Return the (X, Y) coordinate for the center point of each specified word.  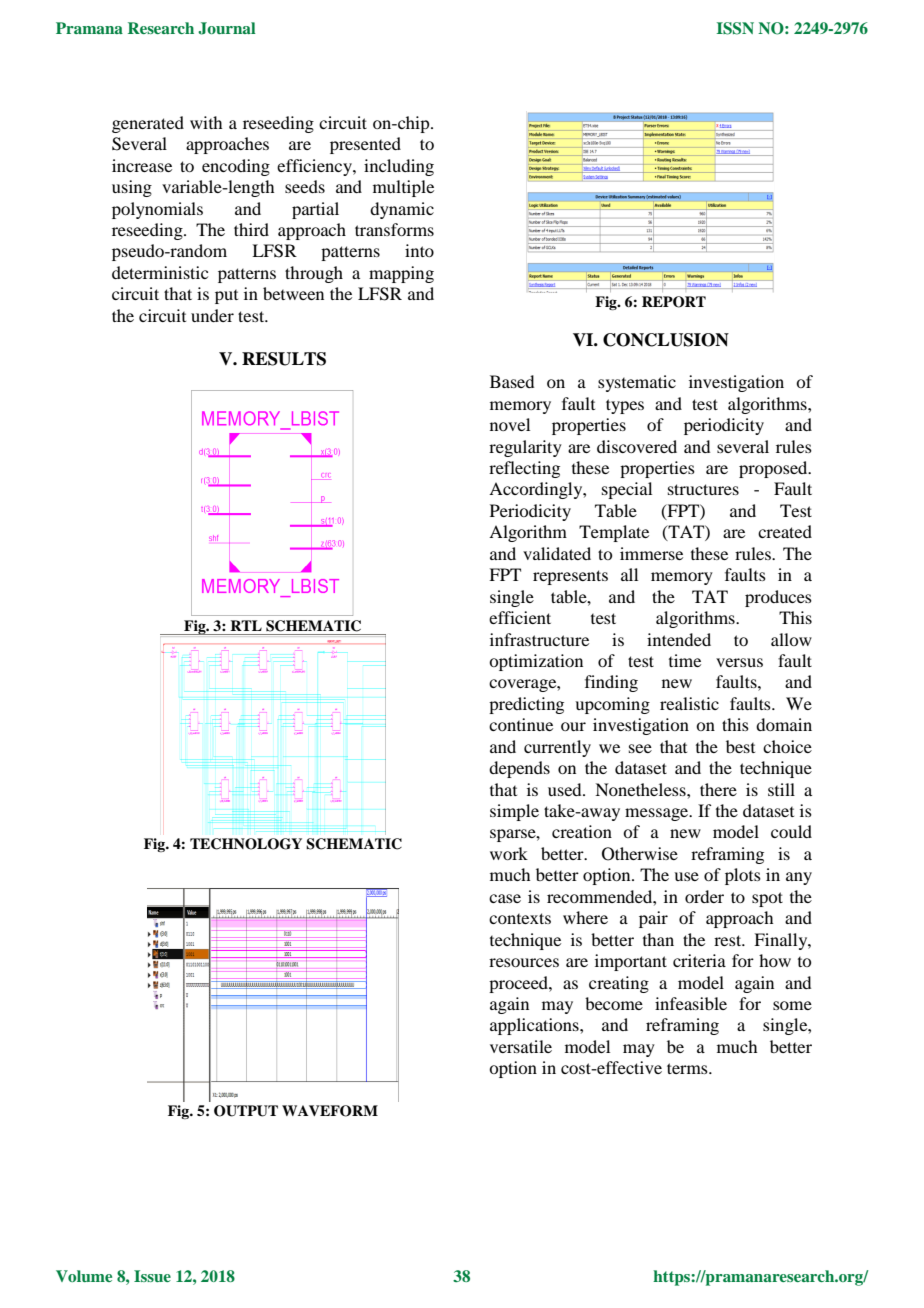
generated (148, 124)
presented (365, 145)
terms (688, 1068)
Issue (152, 1276)
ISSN (735, 28)
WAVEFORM (330, 1111)
